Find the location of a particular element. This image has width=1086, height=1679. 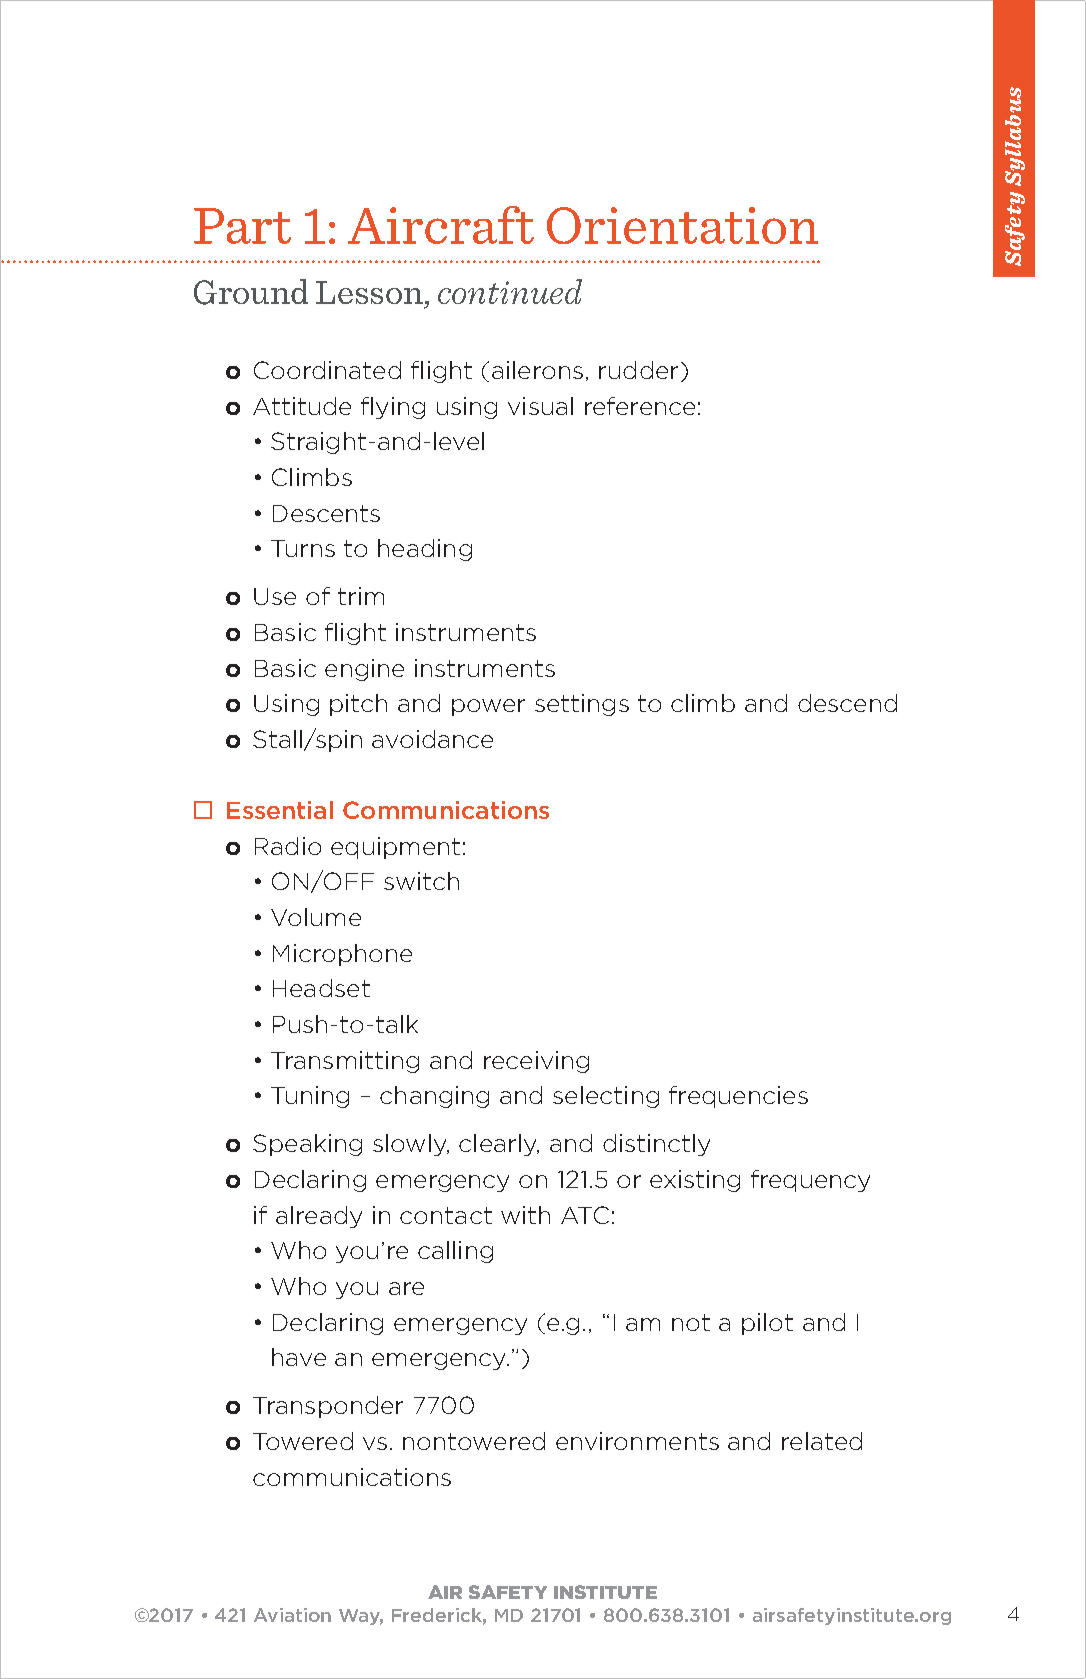

Speaking is located at coordinates (307, 1145).
